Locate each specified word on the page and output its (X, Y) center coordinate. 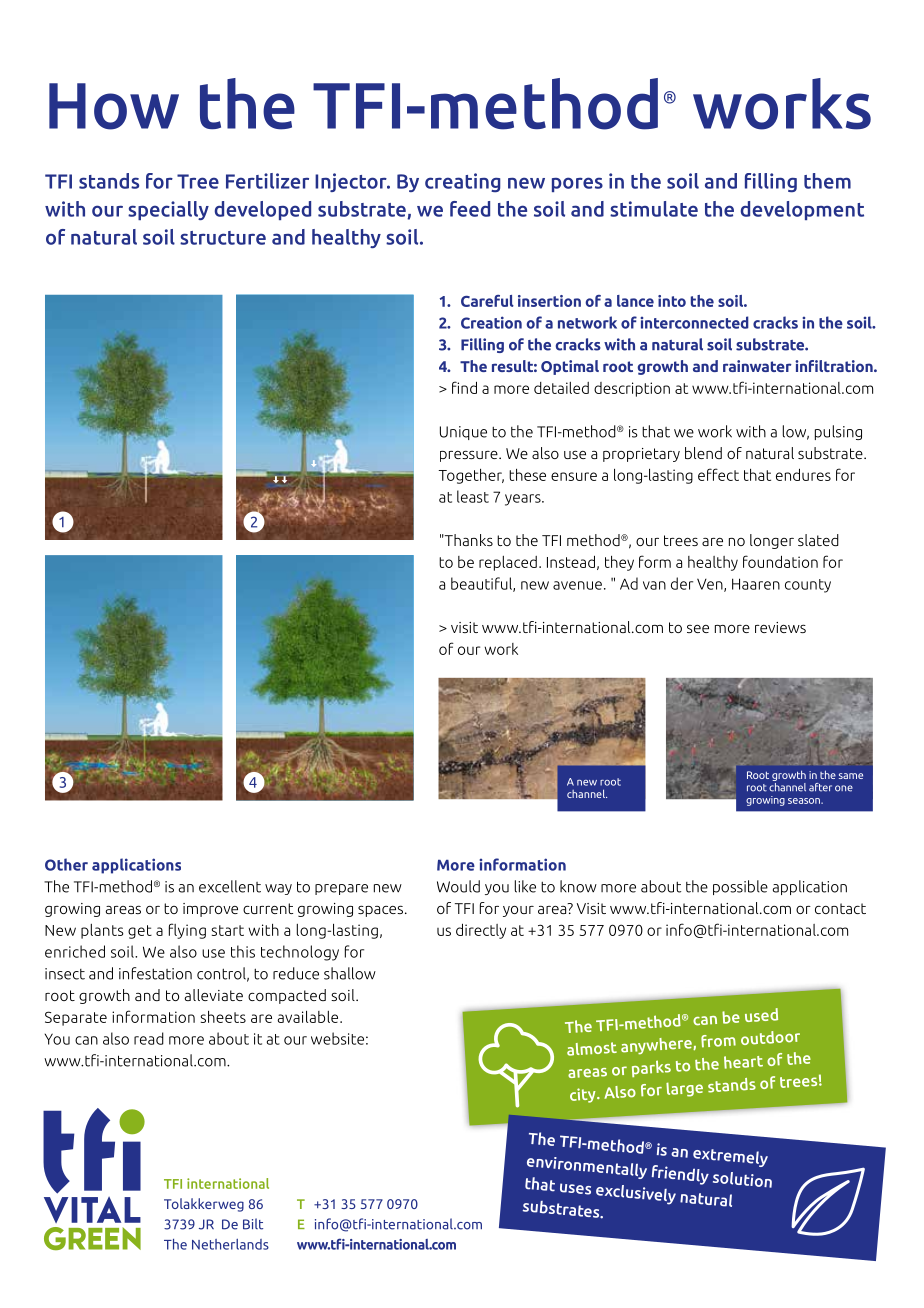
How (114, 106)
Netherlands (230, 1244)
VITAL (92, 1210)
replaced (508, 563)
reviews (780, 627)
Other (66, 864)
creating (462, 183)
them (827, 181)
